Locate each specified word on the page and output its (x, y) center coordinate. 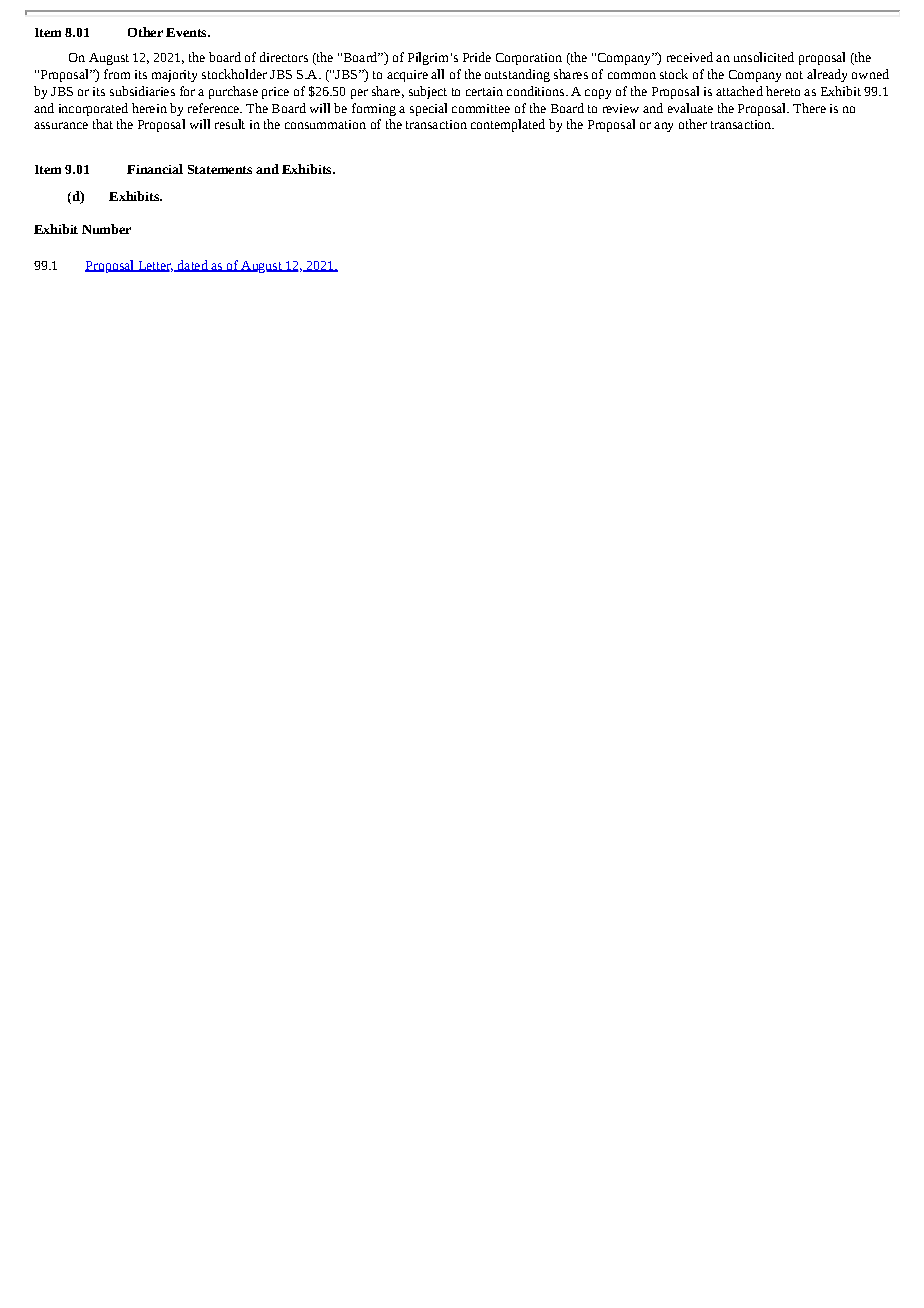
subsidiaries (142, 91)
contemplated (508, 125)
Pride (477, 57)
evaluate (690, 108)
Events (187, 32)
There (809, 108)
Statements (220, 169)
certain (484, 91)
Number (106, 229)
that (103, 124)
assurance (61, 125)
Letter (154, 266)
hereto (783, 91)
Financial (155, 169)
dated (192, 266)
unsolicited (764, 57)
